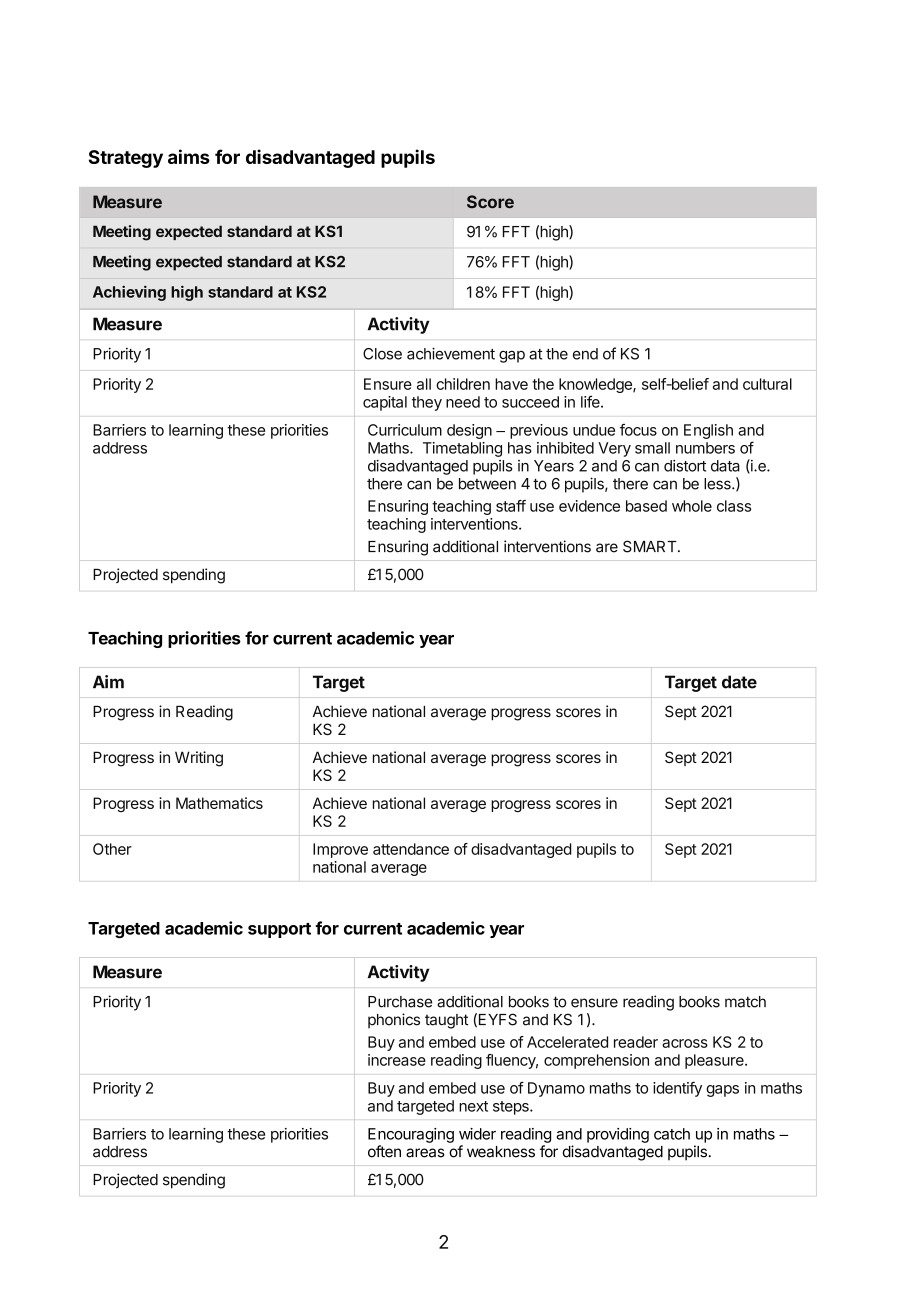 Image resolution: width=924 pixels, height=1308 pixels. What do you see at coordinates (219, 803) in the screenshot?
I see `Mathematics` at bounding box center [219, 803].
